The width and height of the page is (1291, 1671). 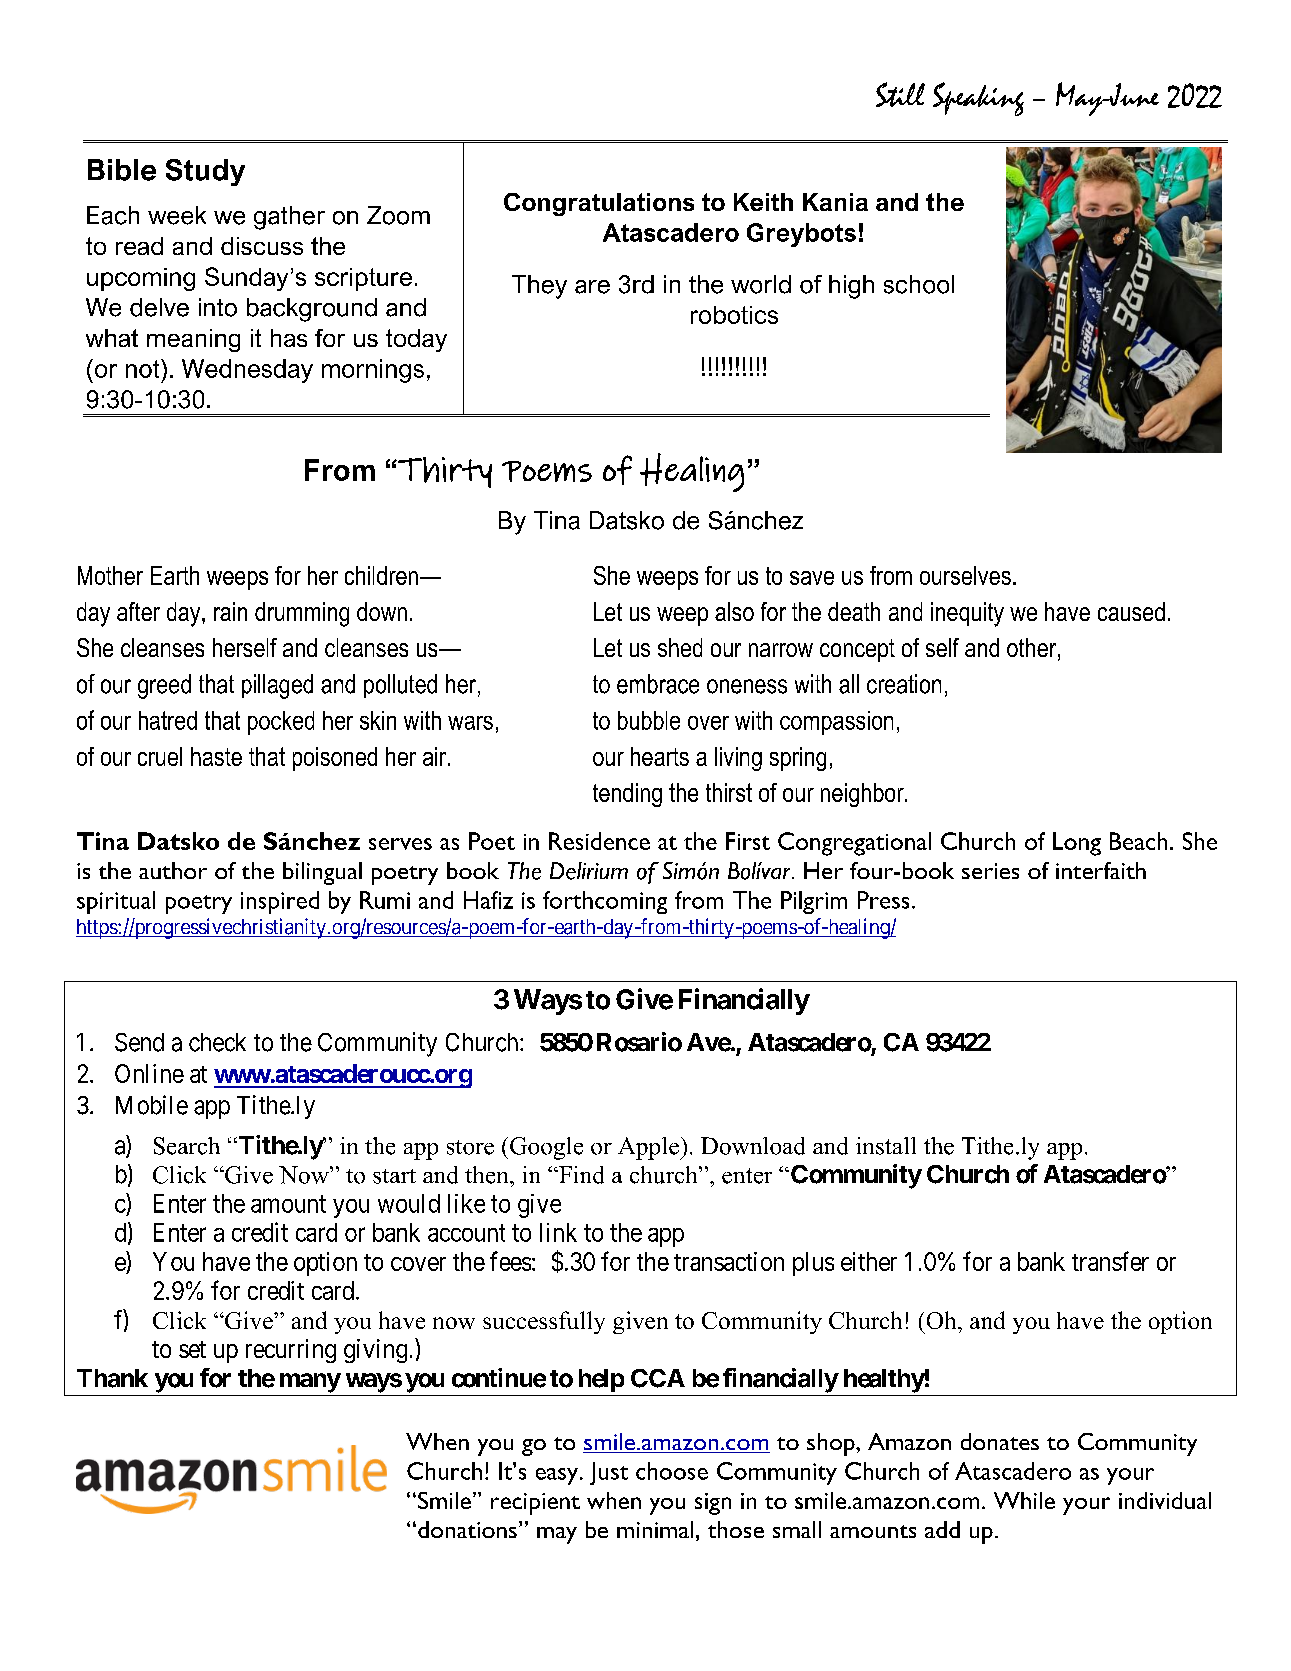 What do you see at coordinates (216, 756) in the page?
I see `haste` at bounding box center [216, 756].
